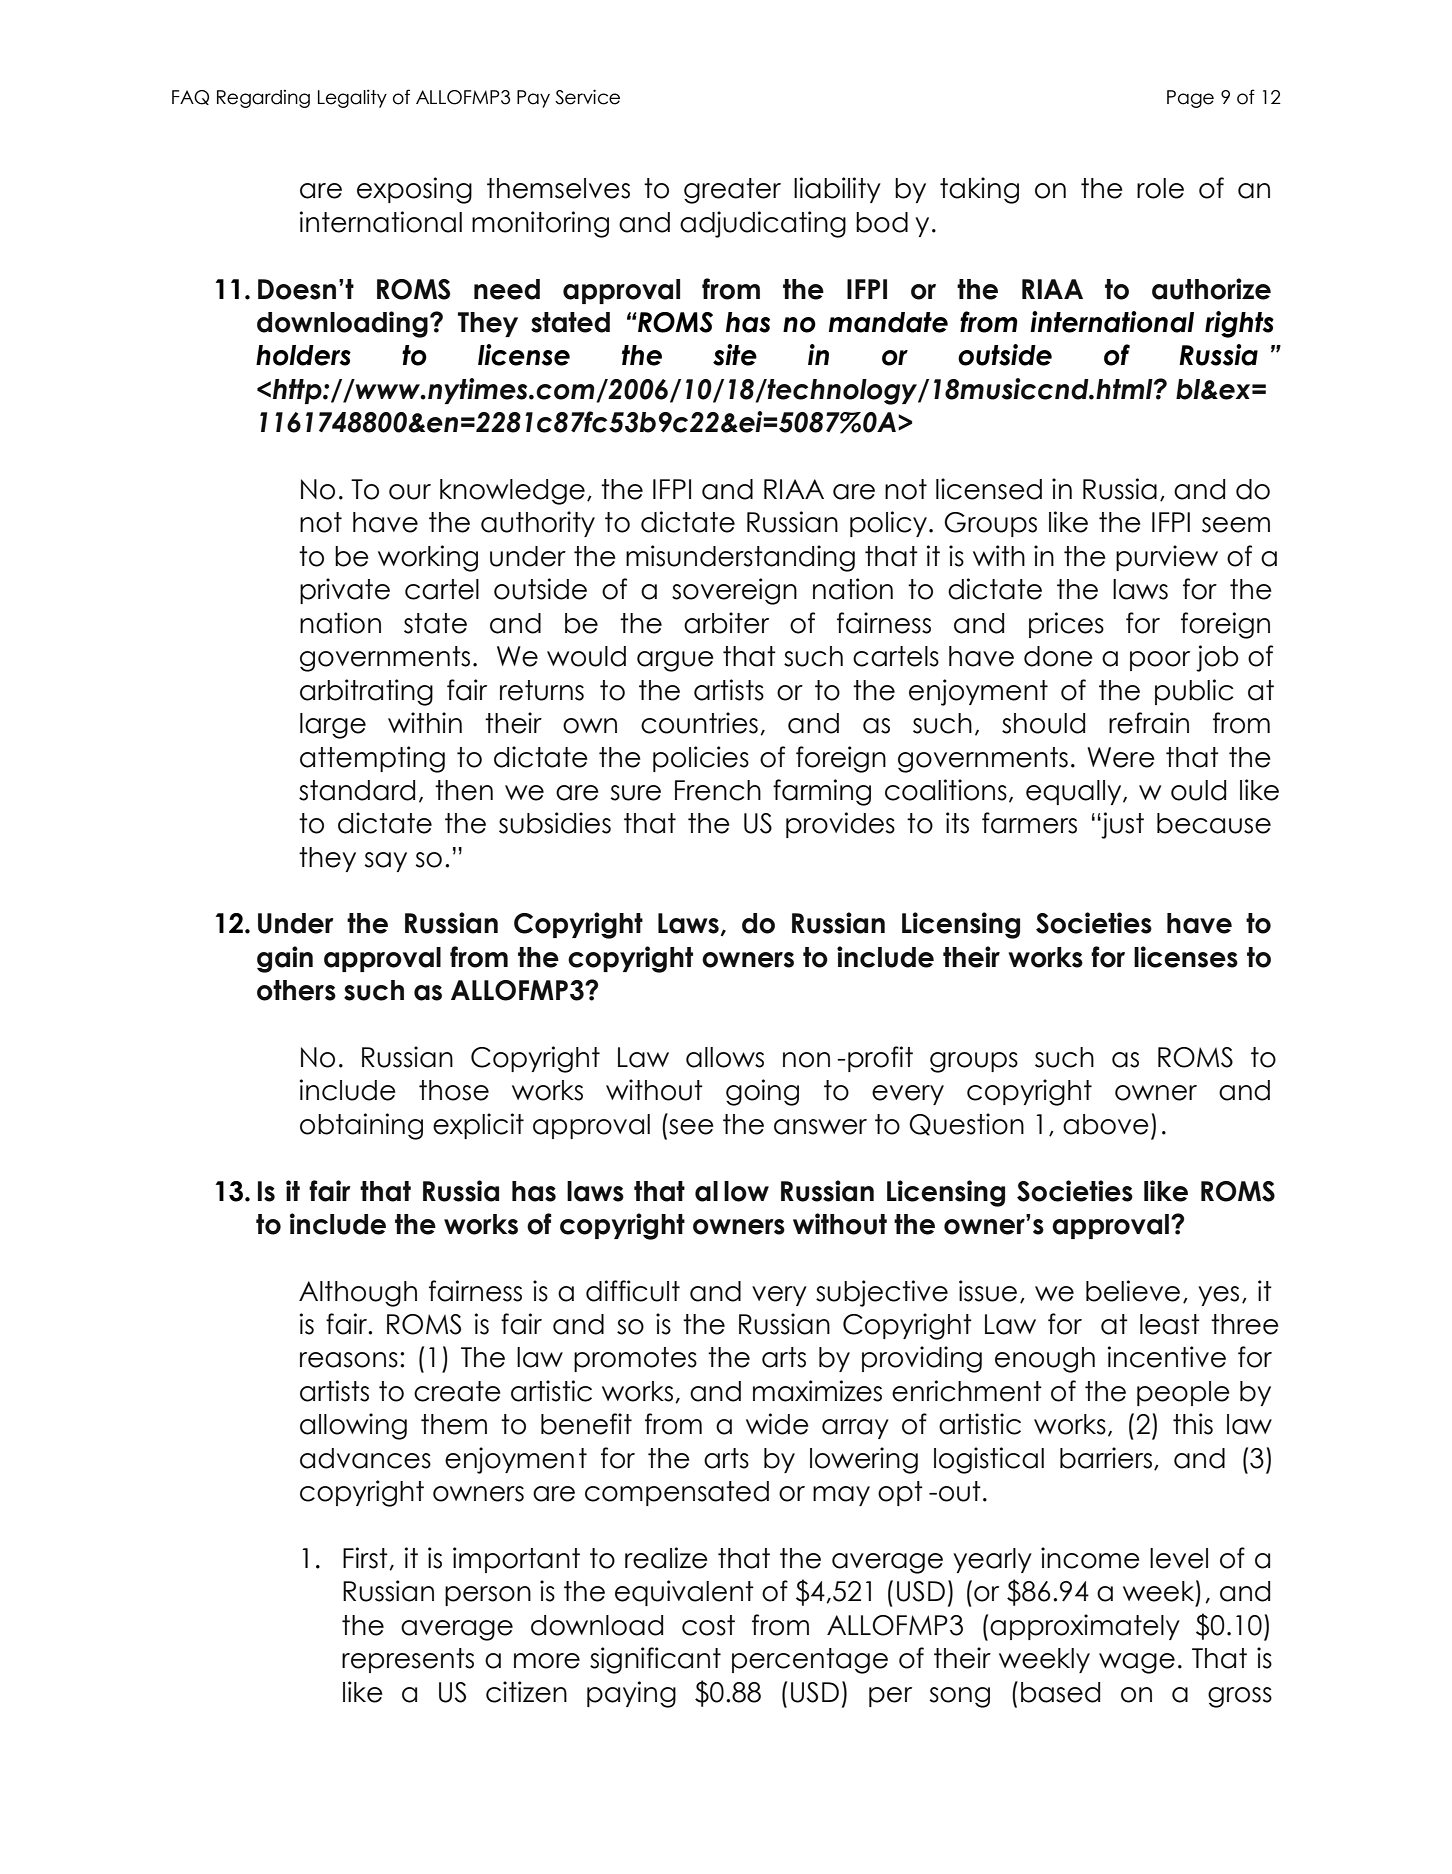 This image has width=1452, height=1874. What do you see at coordinates (1122, 825) in the image?
I see `just` at bounding box center [1122, 825].
